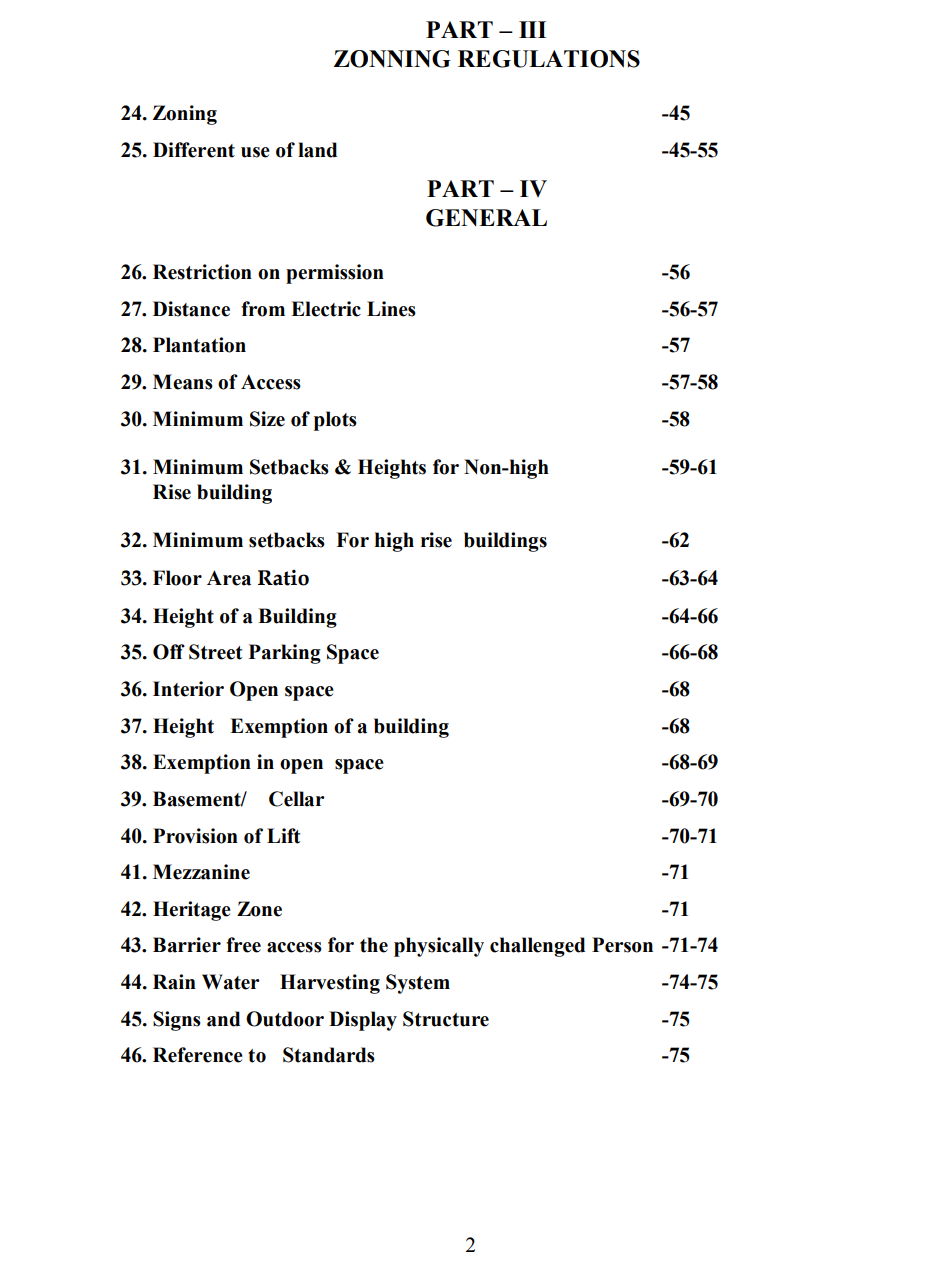 The height and width of the image is (1271, 952). Describe the element at coordinates (285, 654) in the image. I see `Parking` at that location.
